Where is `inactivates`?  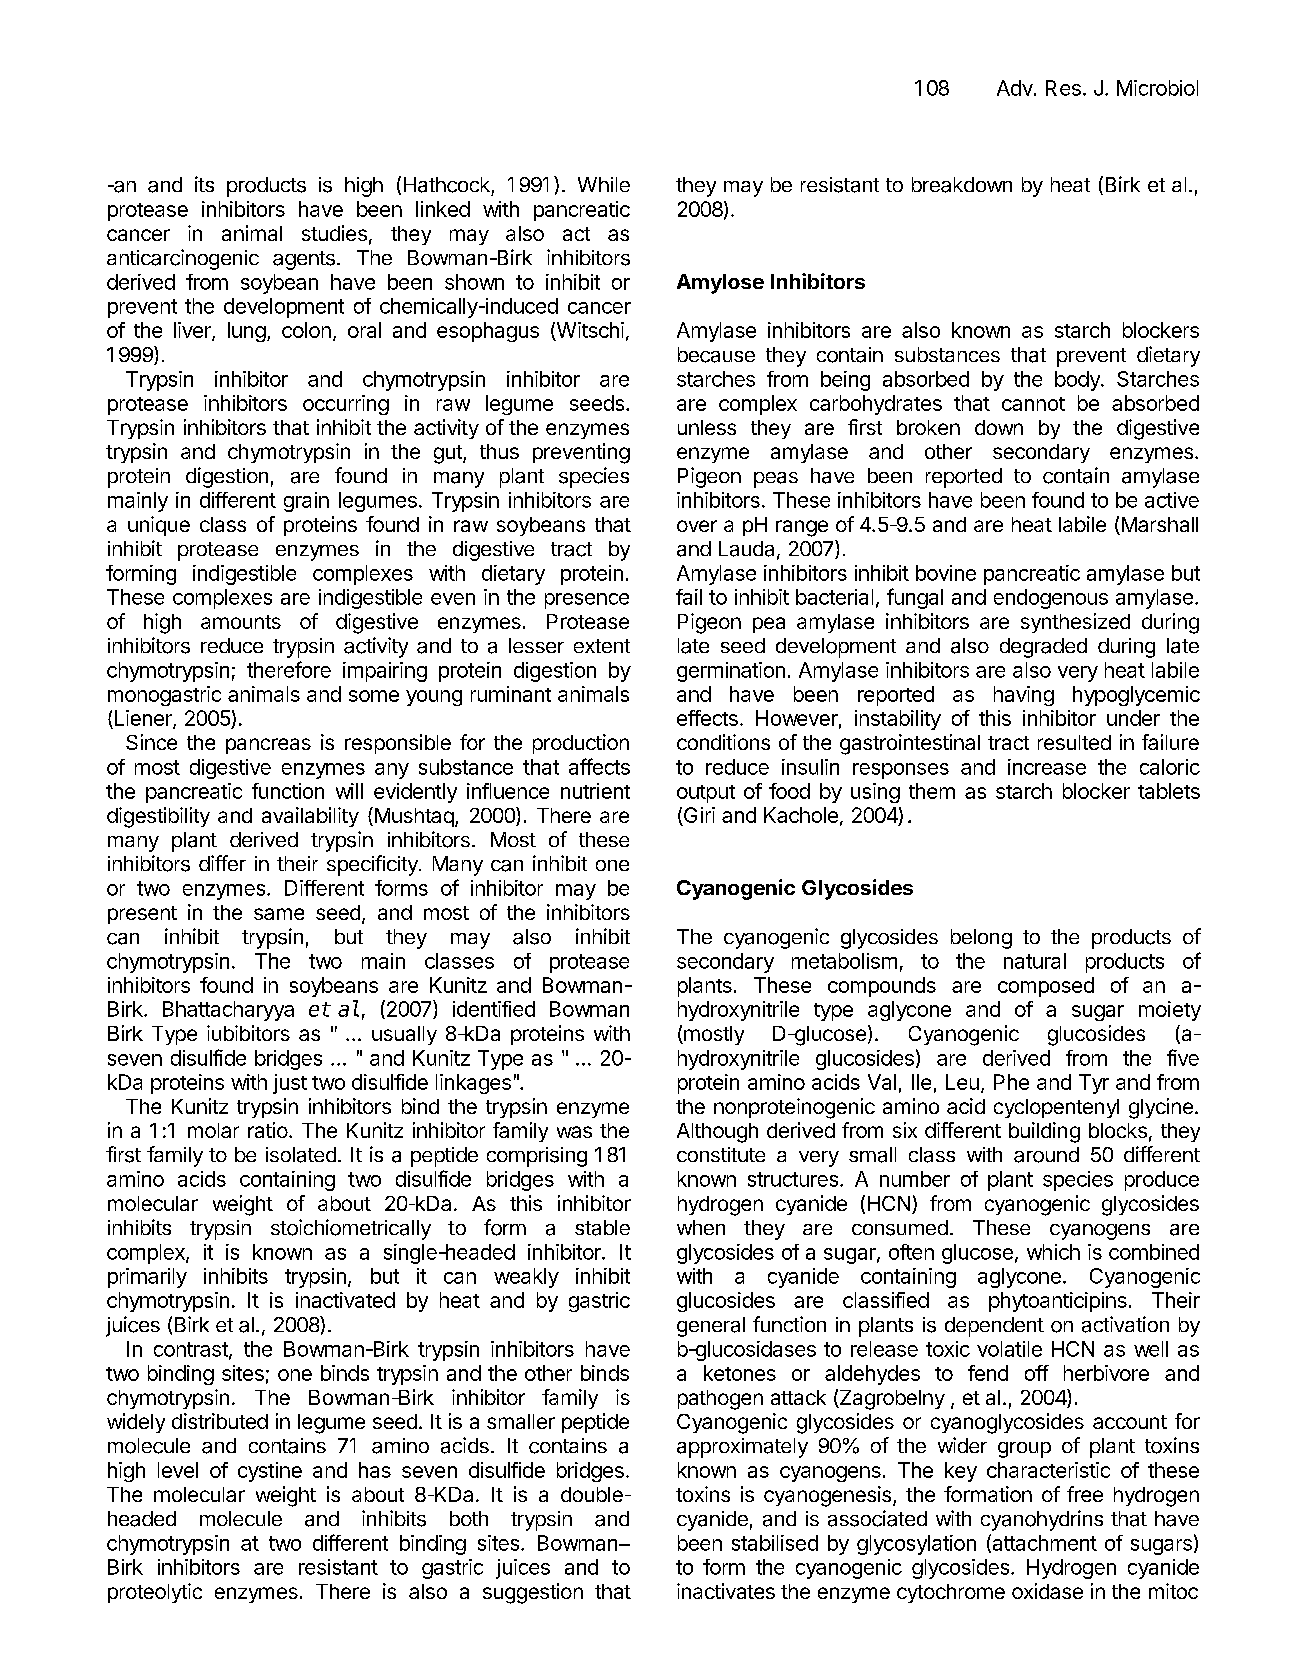
inactivates is located at coordinates (726, 1591).
